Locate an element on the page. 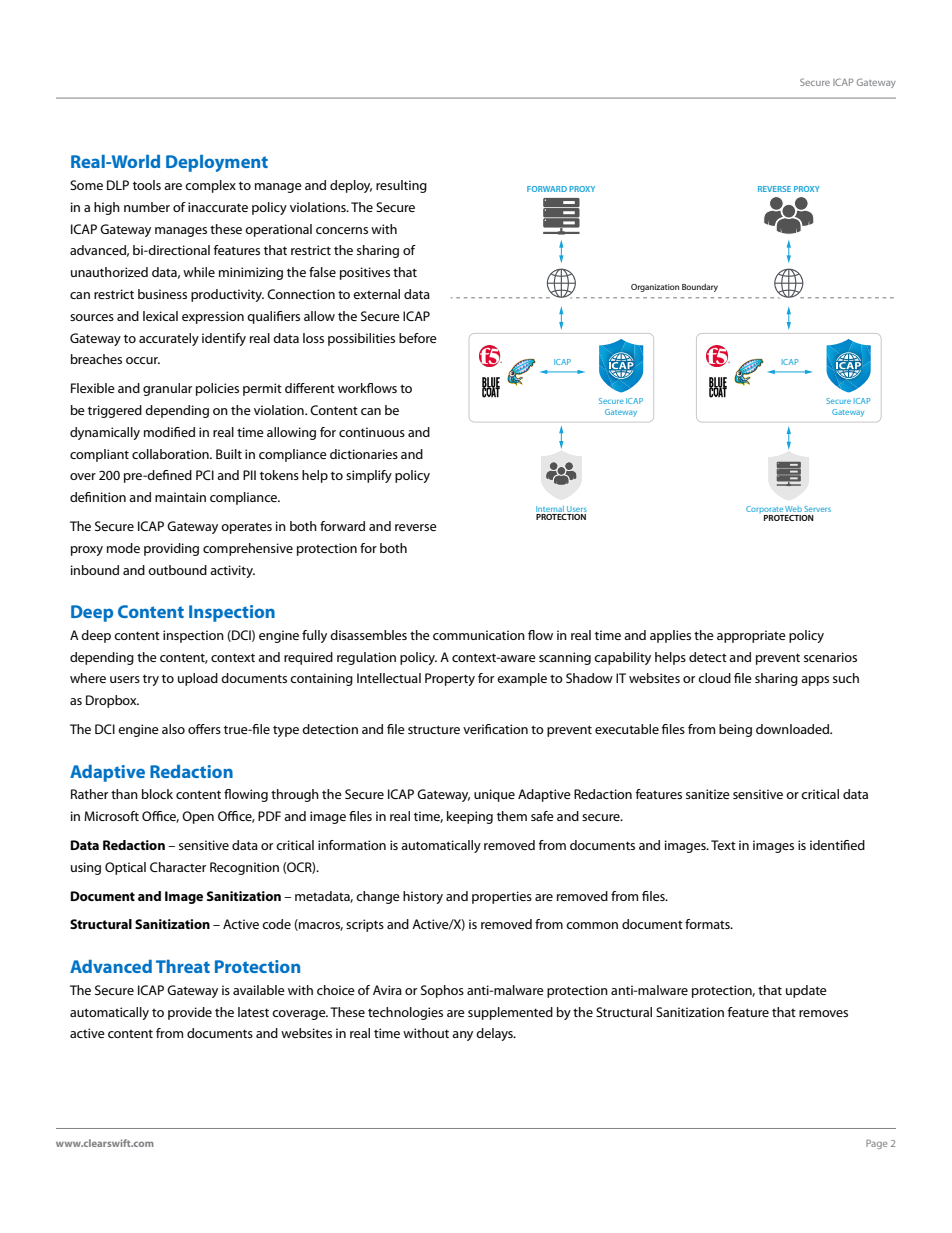  number is located at coordinates (147, 207).
